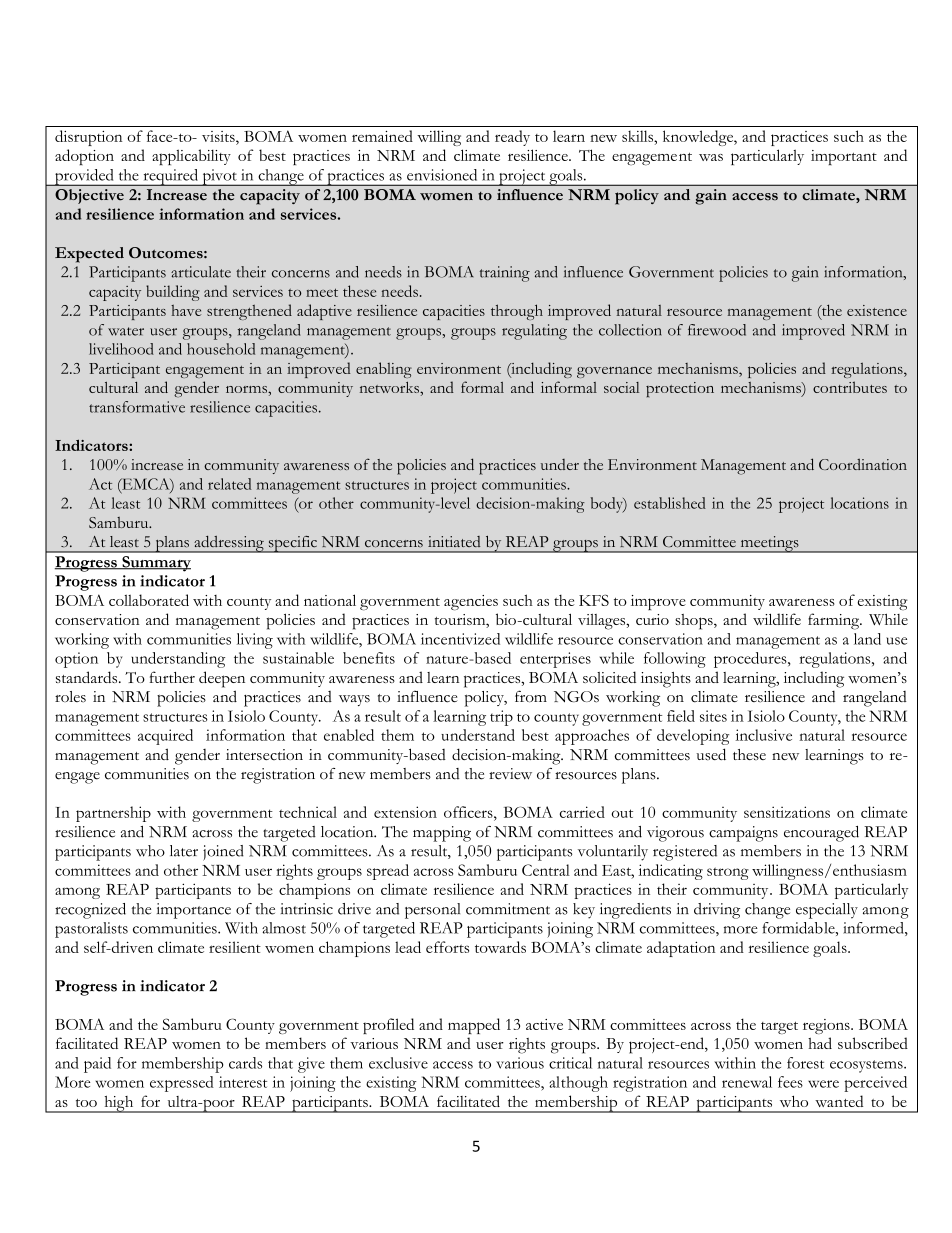 This screenshot has height=1233, width=952. I want to click on expressed, so click(182, 1084).
